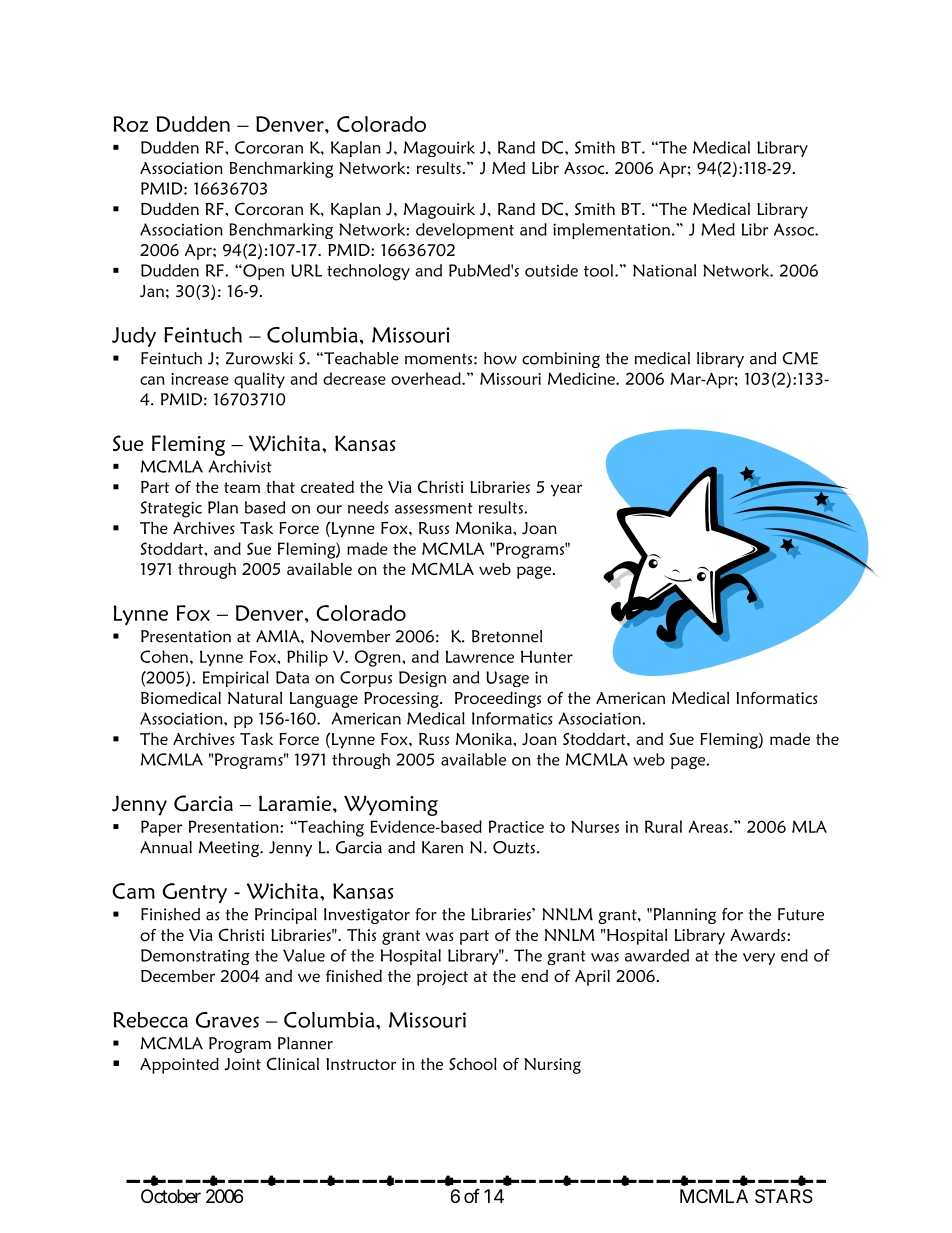  Describe the element at coordinates (236, 679) in the screenshot. I see `Empirical` at that location.
